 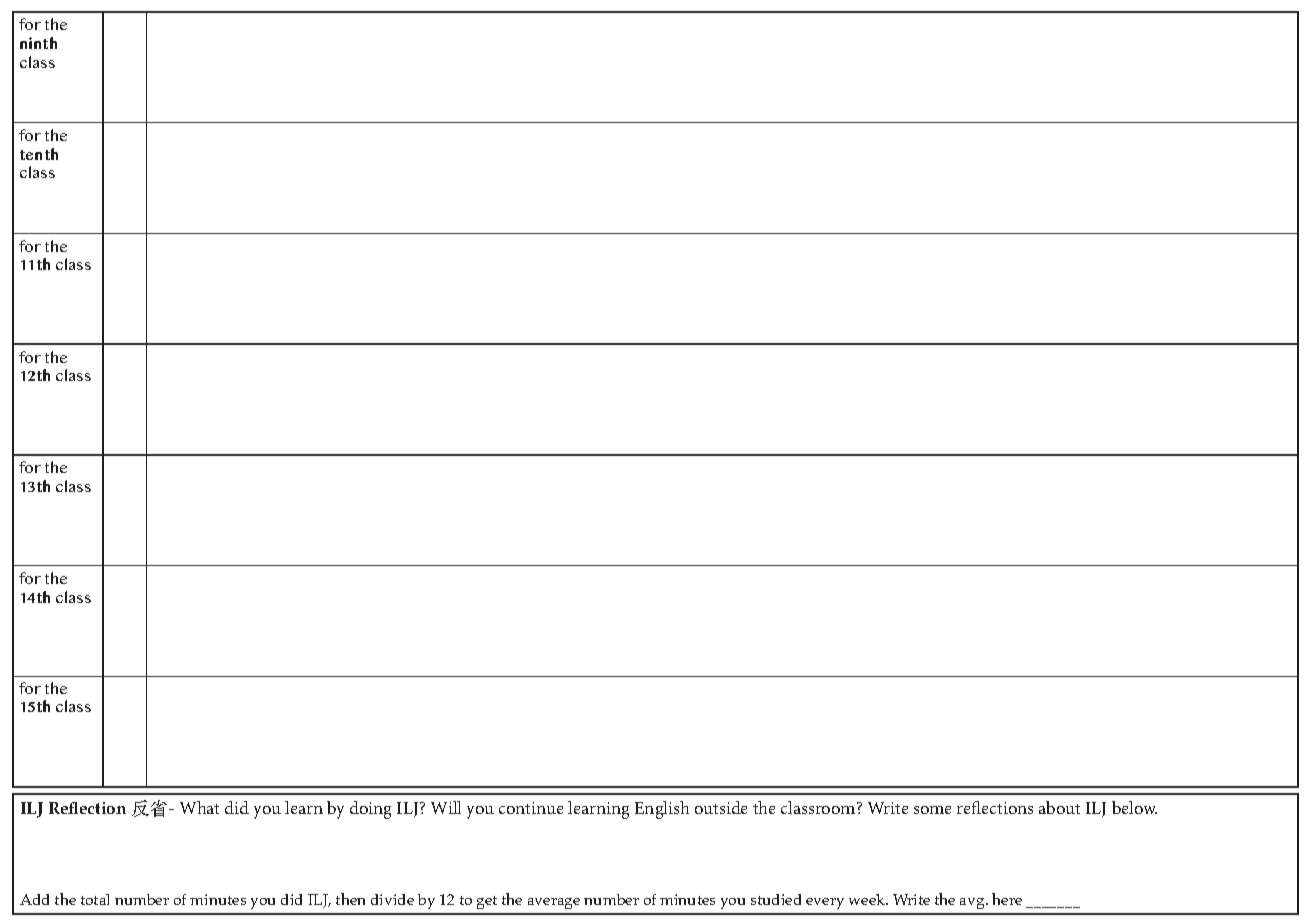 I want to click on total, so click(x=95, y=899).
